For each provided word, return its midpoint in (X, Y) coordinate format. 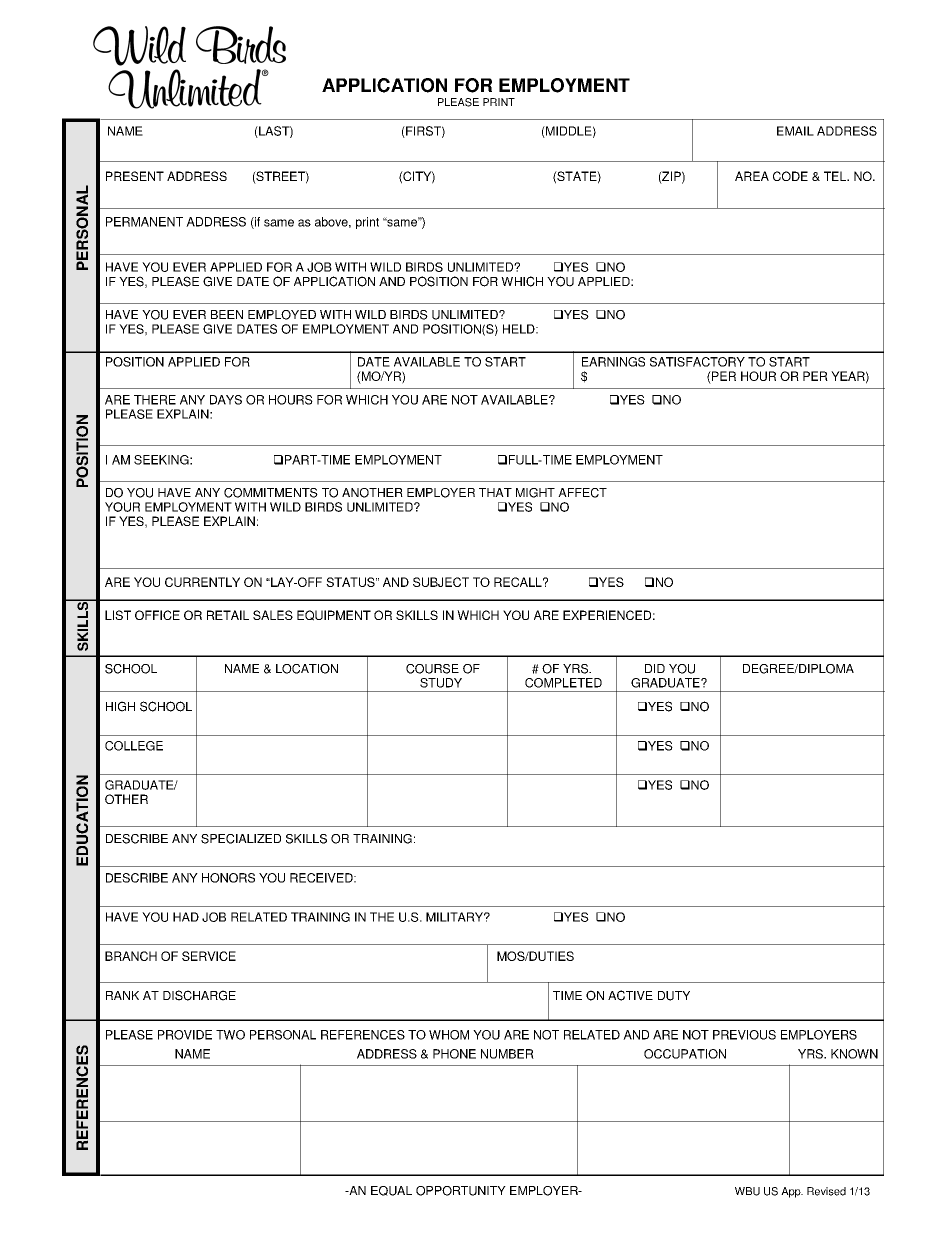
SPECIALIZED (241, 839)
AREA (752, 176)
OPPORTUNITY (461, 1191)
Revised (826, 1191)
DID (655, 668)
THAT (495, 492)
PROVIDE (185, 1035)
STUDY (441, 683)
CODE (790, 176)
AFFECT (582, 493)
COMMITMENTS (271, 493)
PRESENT (135, 176)
